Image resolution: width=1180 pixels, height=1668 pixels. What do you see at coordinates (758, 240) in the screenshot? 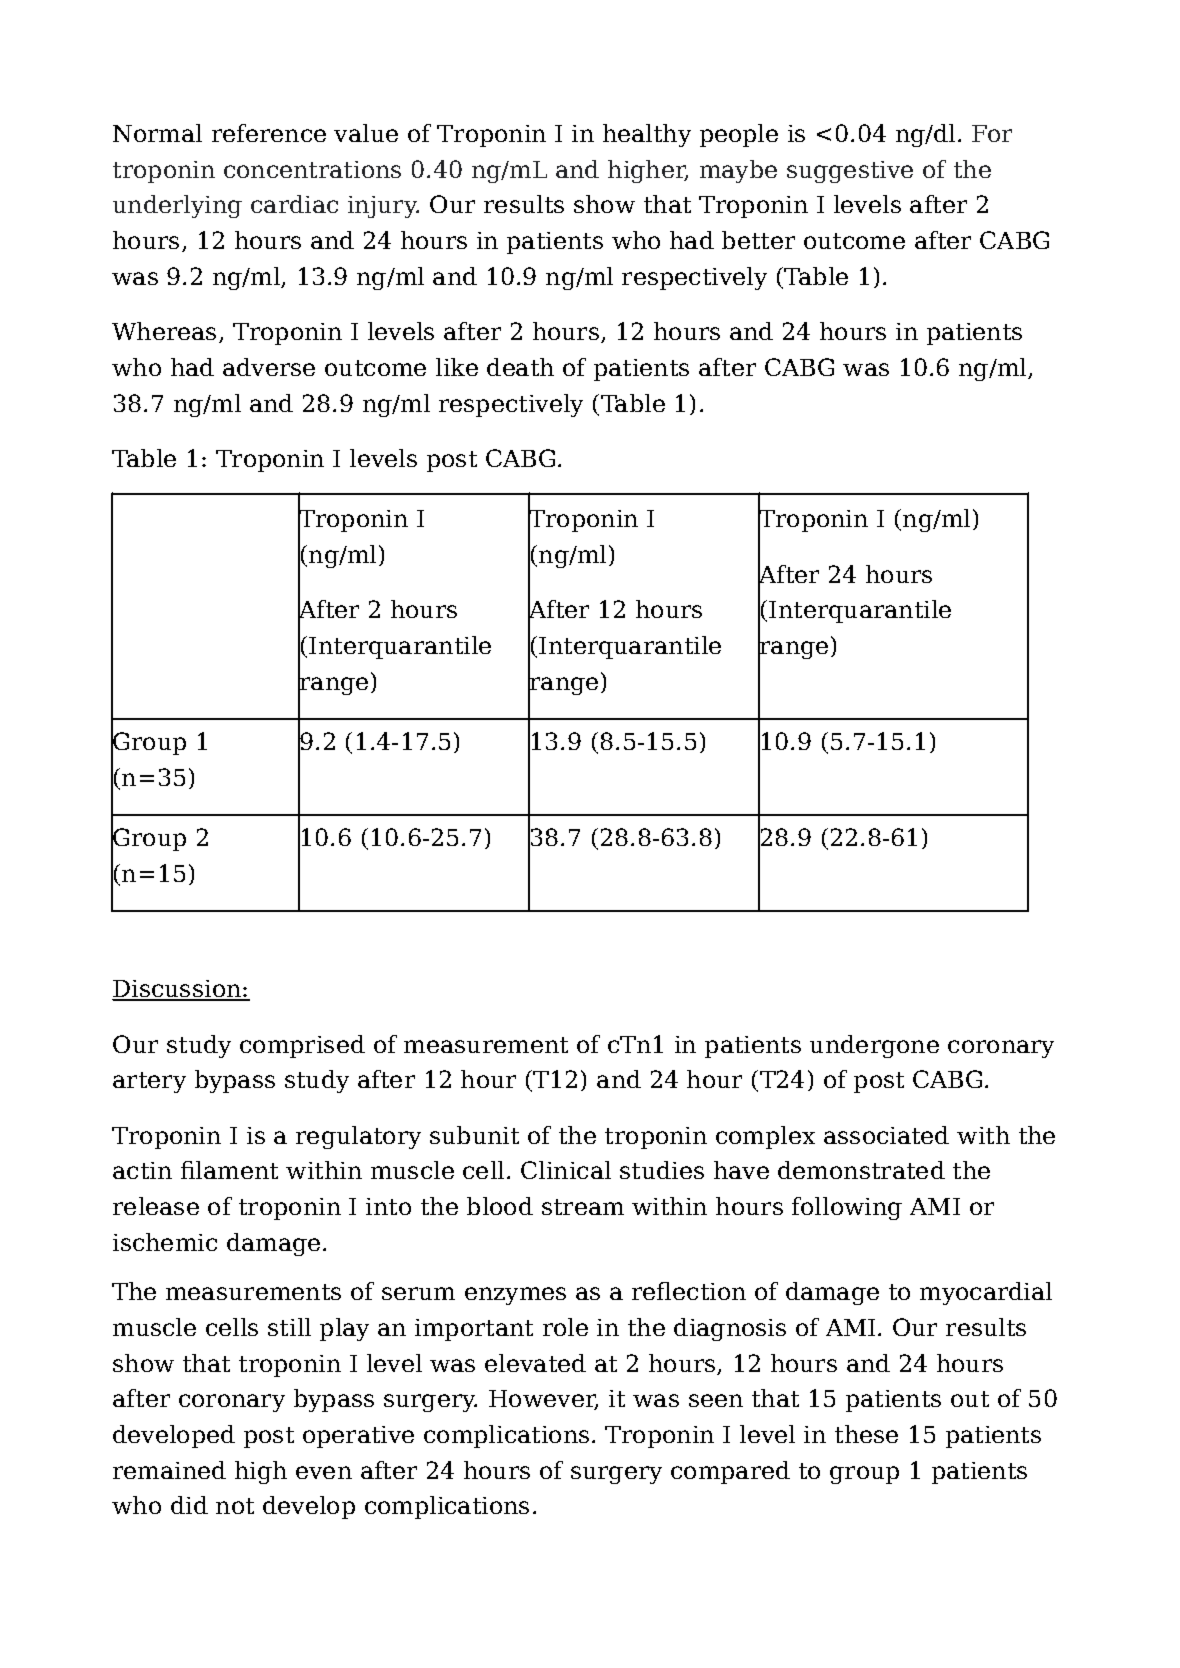
I see `better` at bounding box center [758, 240].
